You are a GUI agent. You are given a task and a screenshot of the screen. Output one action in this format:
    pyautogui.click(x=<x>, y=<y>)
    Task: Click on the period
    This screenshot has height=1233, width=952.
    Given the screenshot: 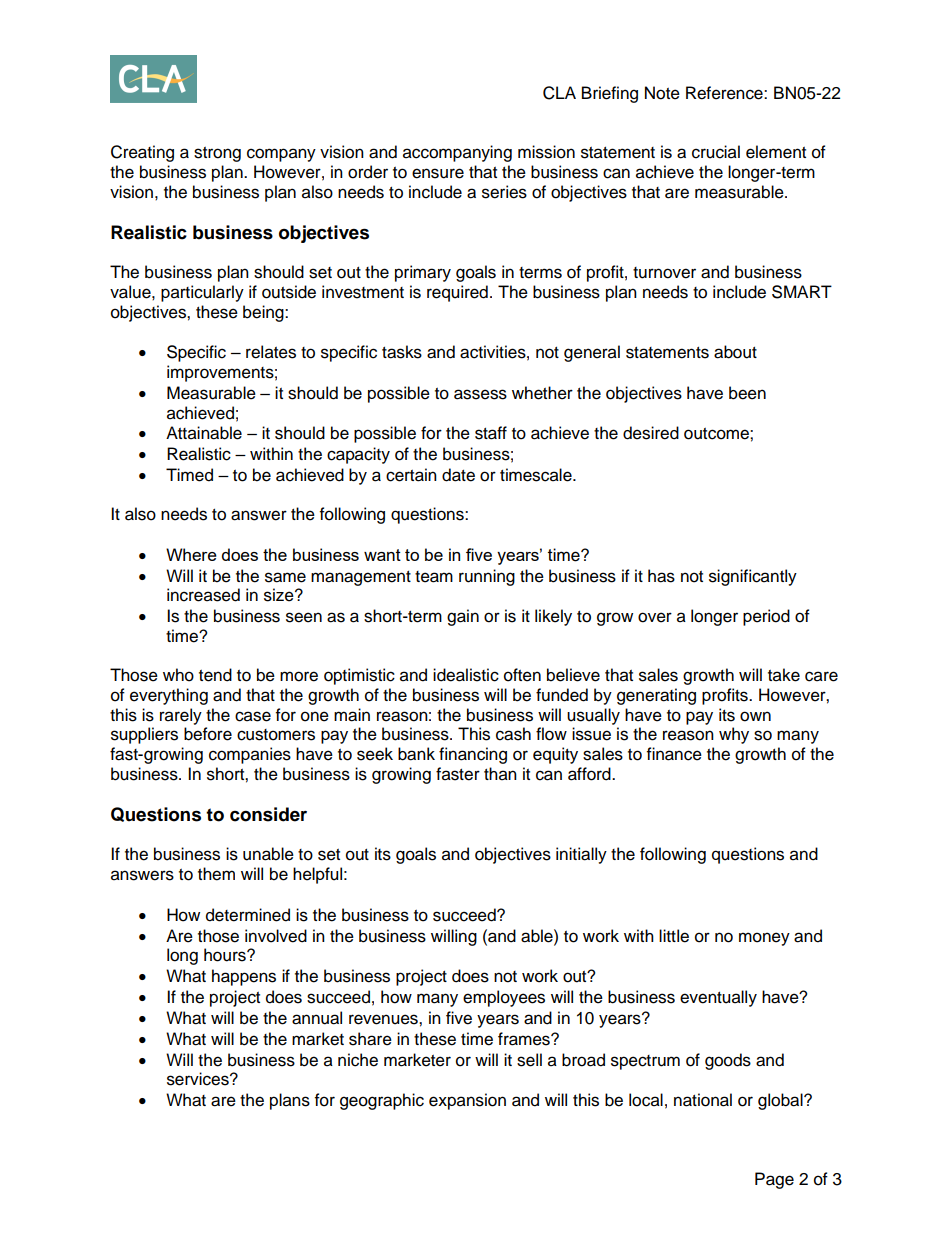 What is the action you would take?
    pyautogui.click(x=766, y=617)
